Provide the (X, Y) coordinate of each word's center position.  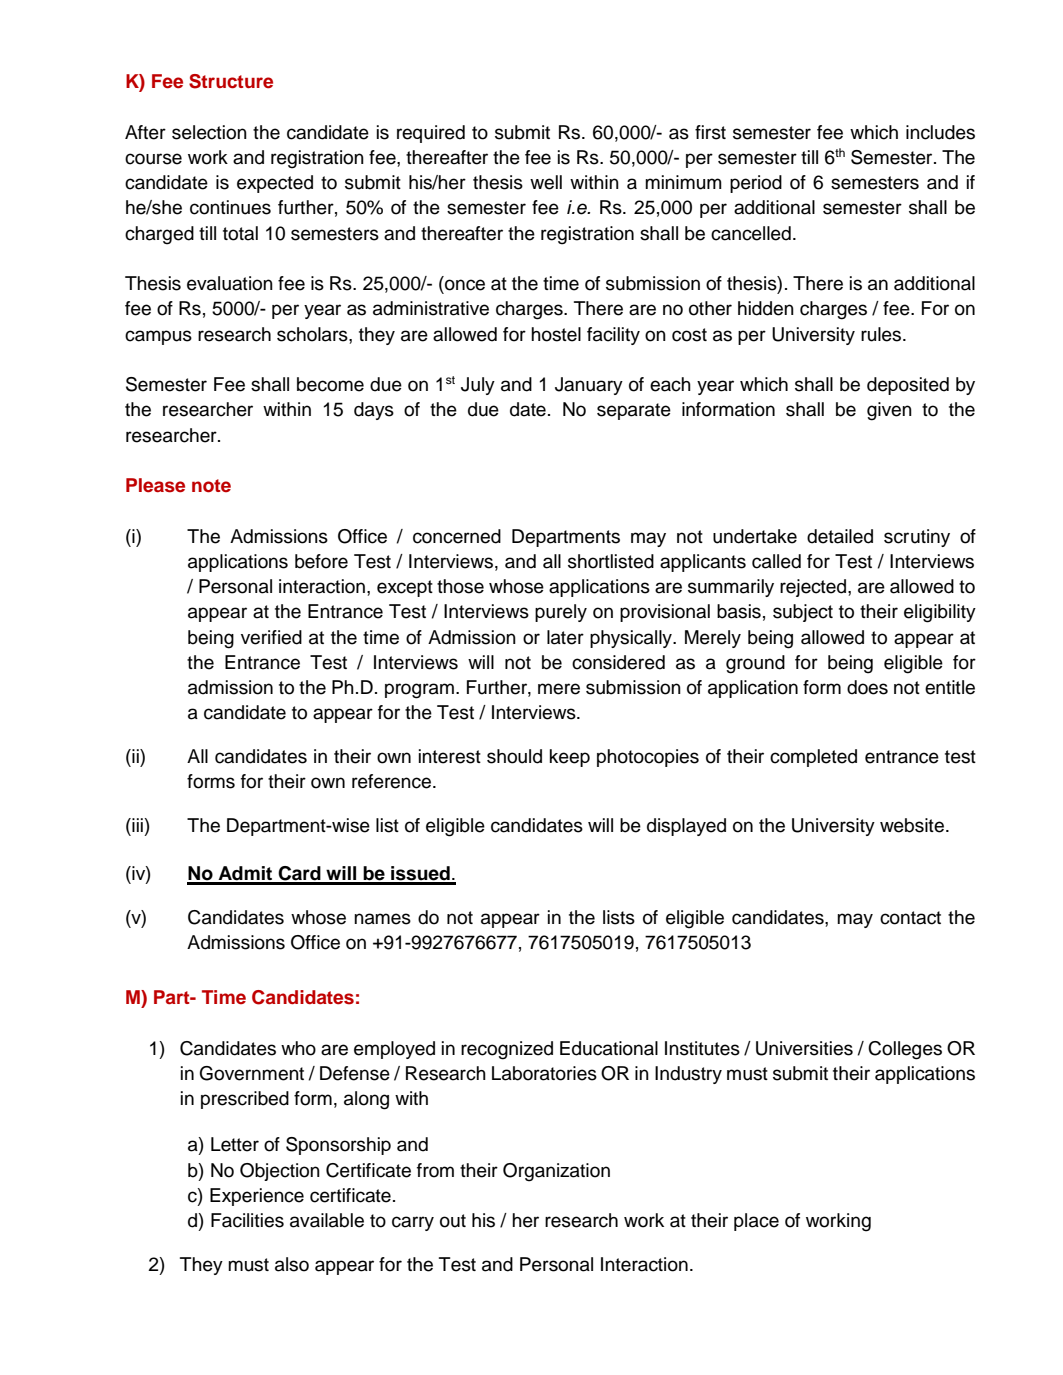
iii (136, 825)
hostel (556, 334)
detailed (840, 536)
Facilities (247, 1220)
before (321, 561)
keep (570, 758)
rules (882, 334)
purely (561, 613)
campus (158, 337)
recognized (507, 1050)
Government (252, 1073)
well (546, 182)
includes (940, 132)
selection (209, 132)
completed (813, 758)
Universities (804, 1048)
